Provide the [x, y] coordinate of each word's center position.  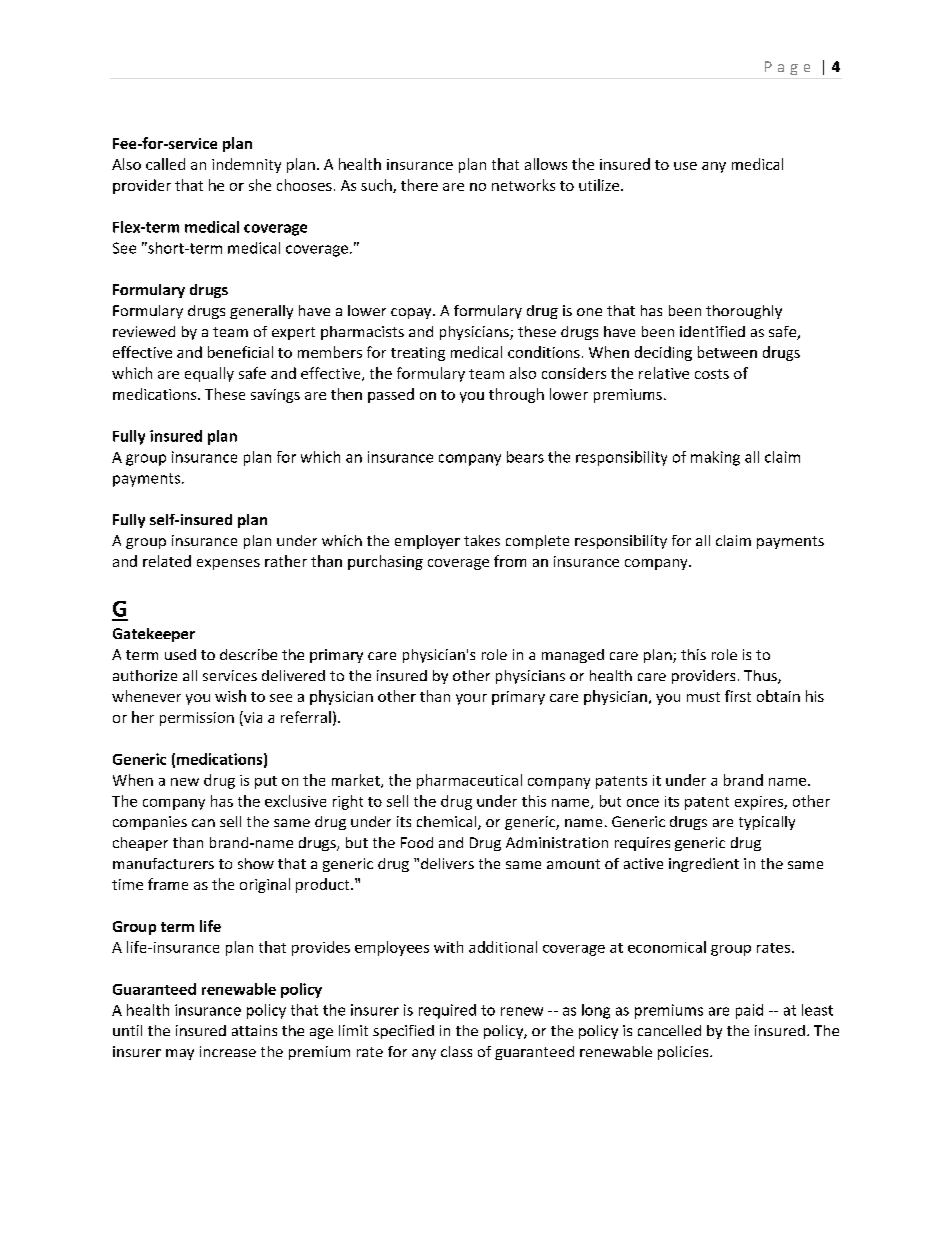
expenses [228, 564]
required [447, 1011]
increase [228, 1051]
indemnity [246, 165]
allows [546, 164]
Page [787, 68]
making [715, 458]
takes [482, 540]
